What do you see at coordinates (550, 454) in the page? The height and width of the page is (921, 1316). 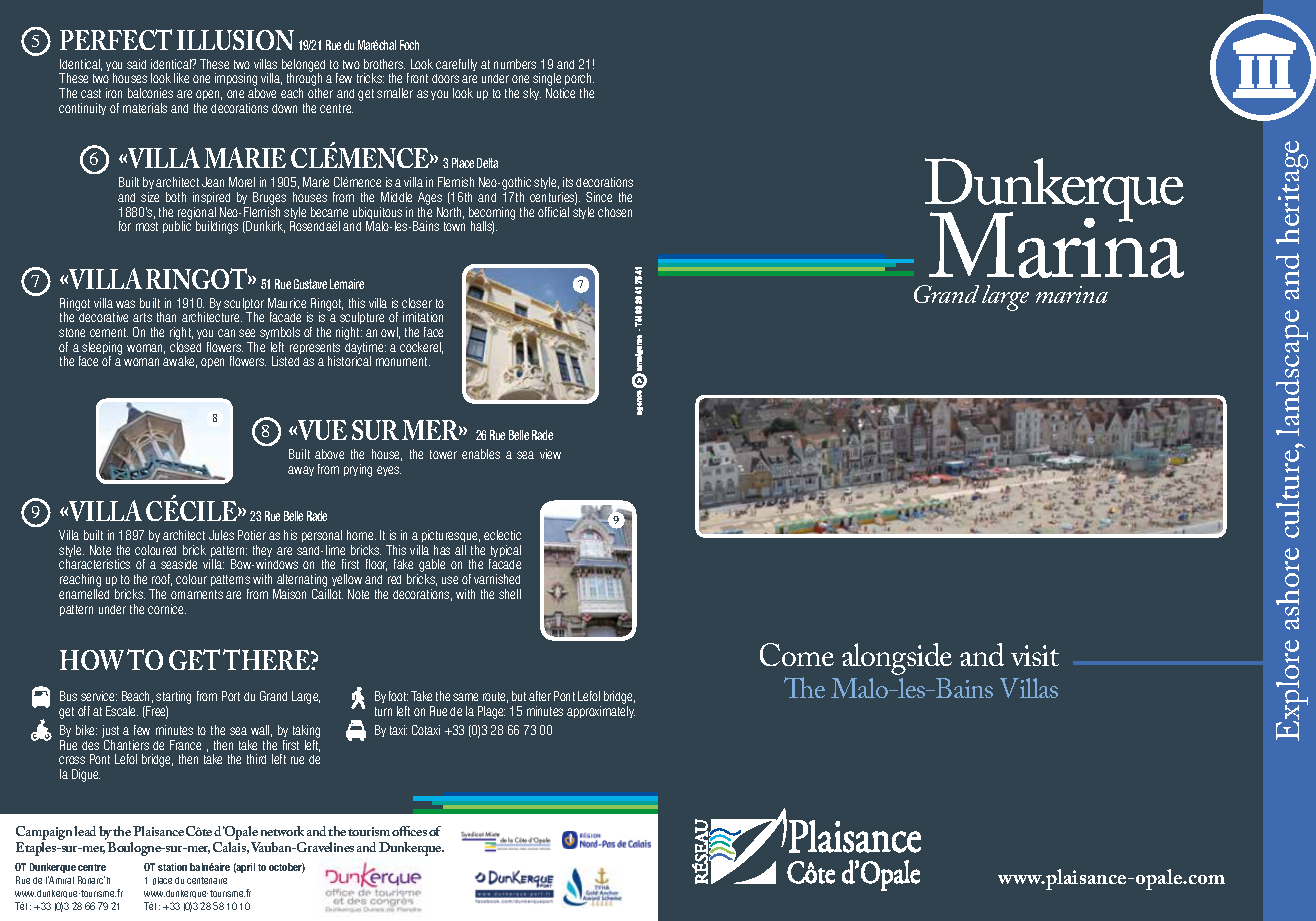 I see `view` at bounding box center [550, 454].
